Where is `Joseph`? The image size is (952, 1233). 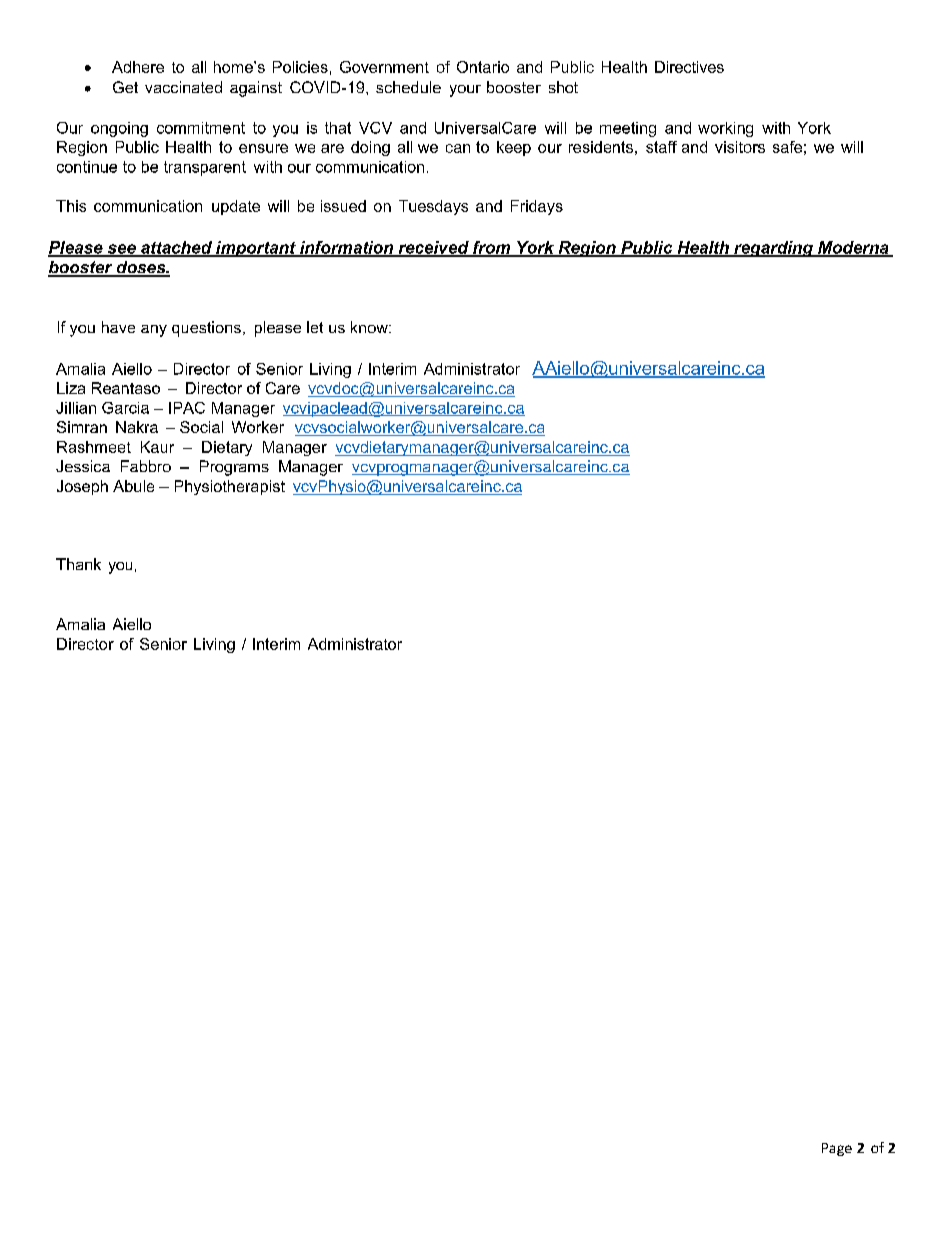 Joseph is located at coordinates (82, 487).
